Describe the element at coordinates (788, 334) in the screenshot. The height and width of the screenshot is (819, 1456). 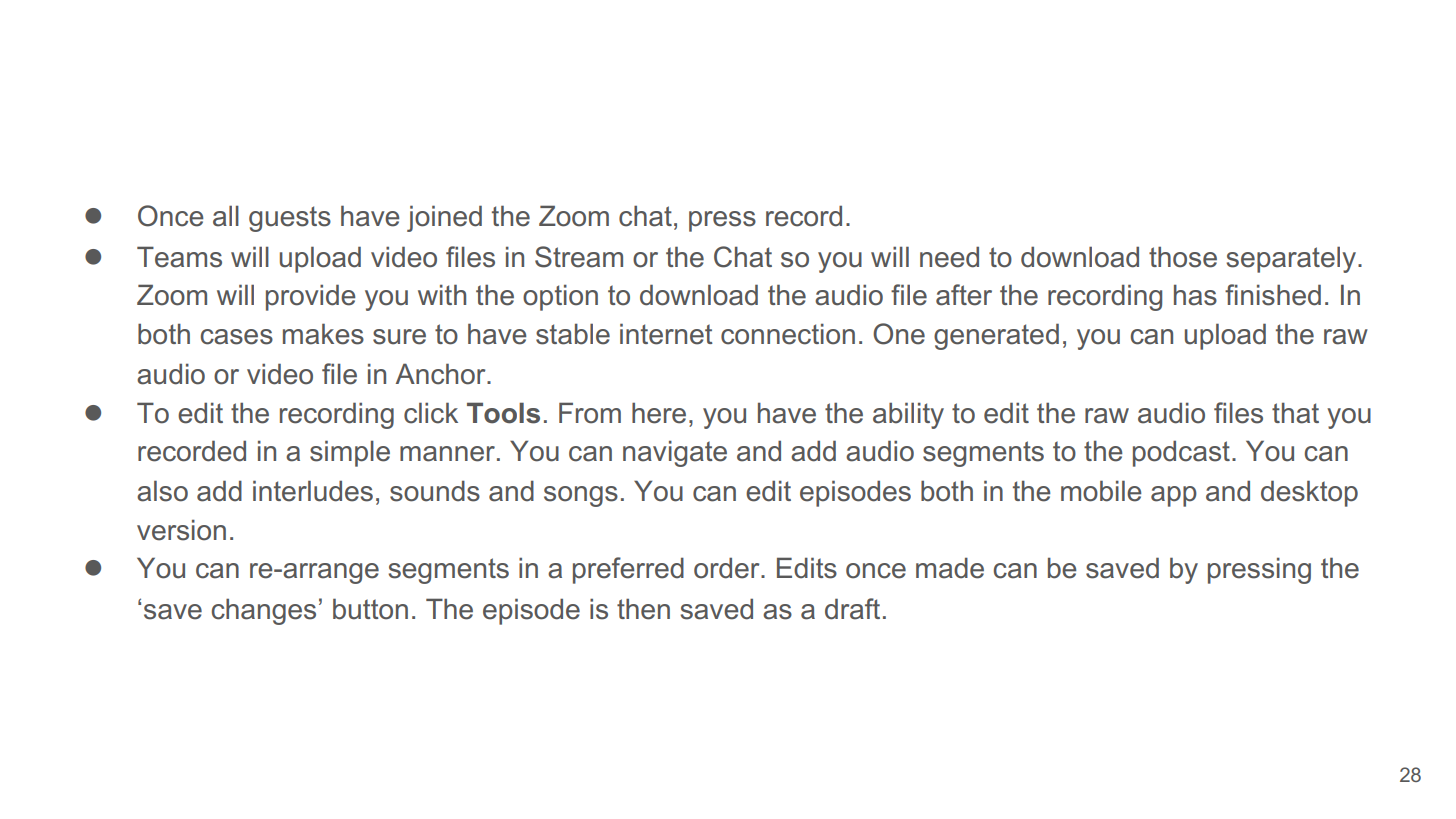
I see `connection` at that location.
